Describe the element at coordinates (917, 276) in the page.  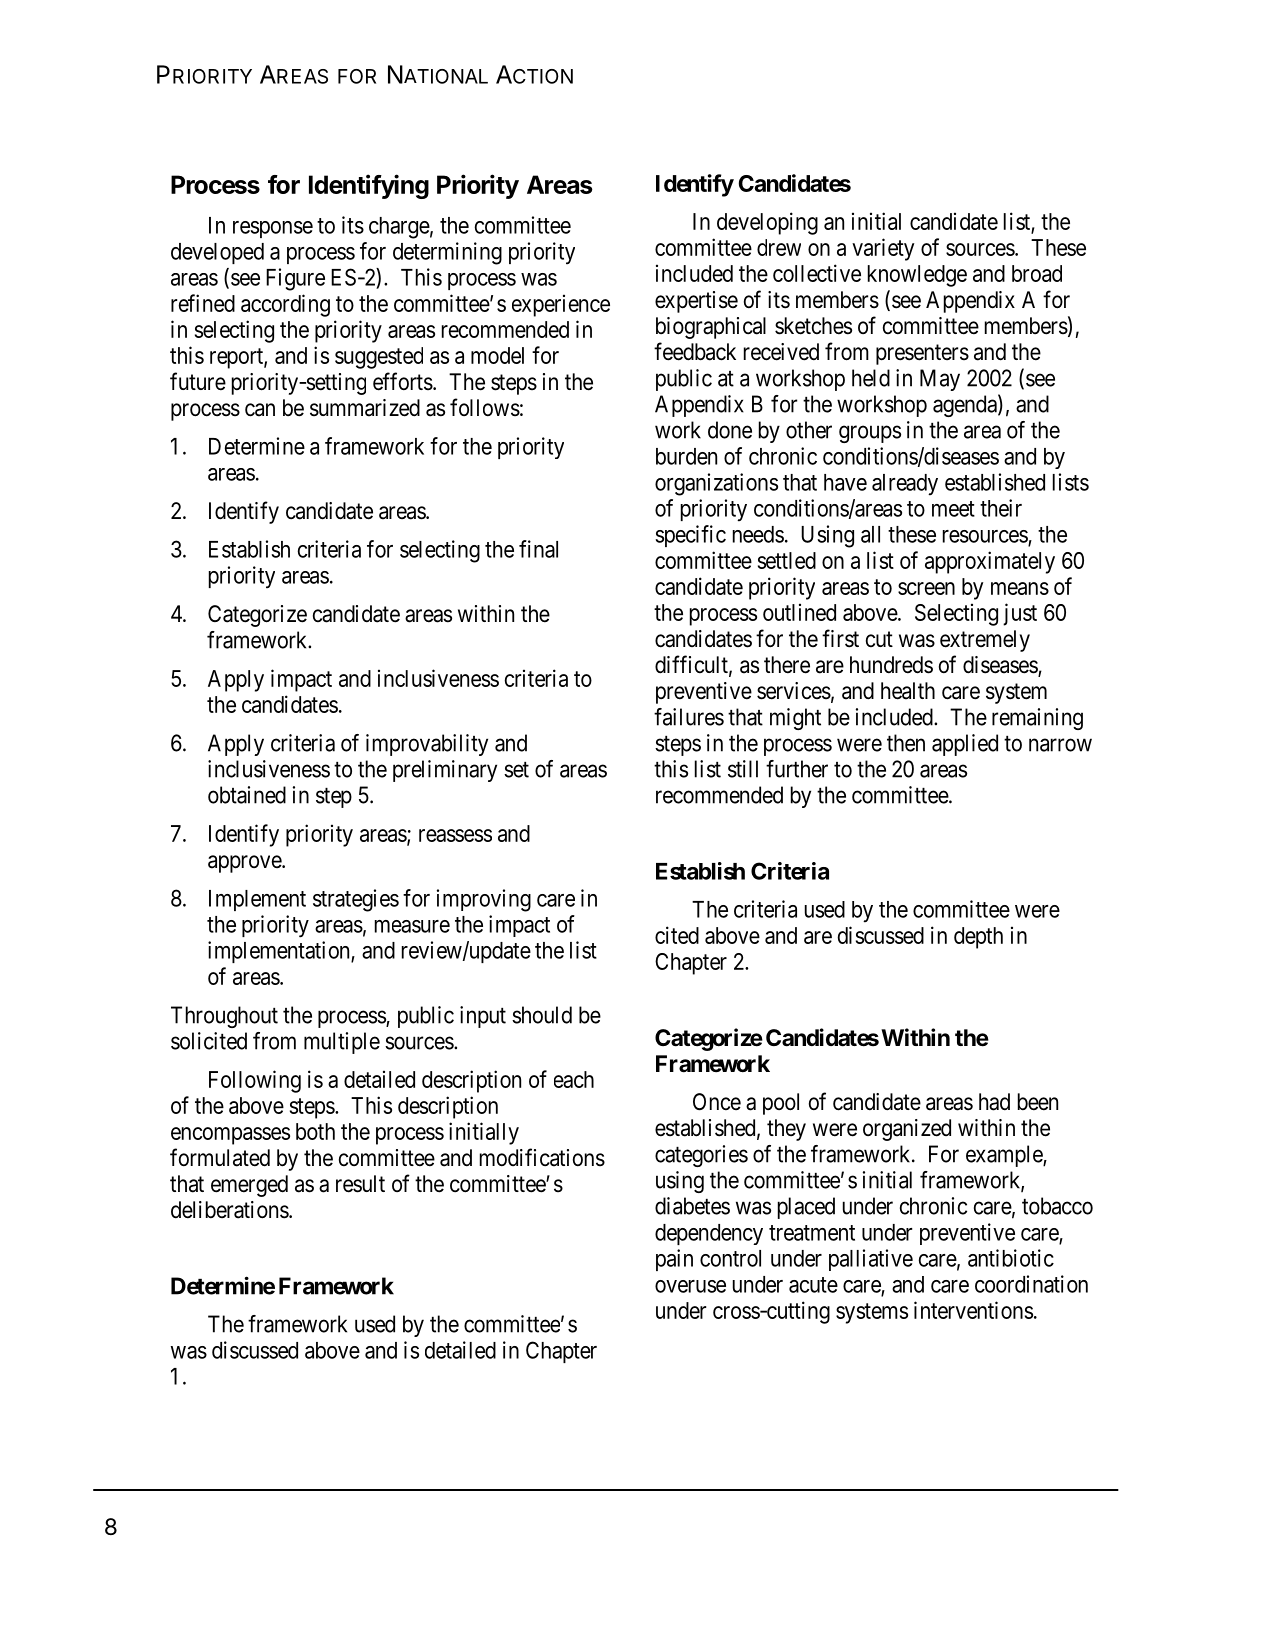
I see `knowledge` at that location.
